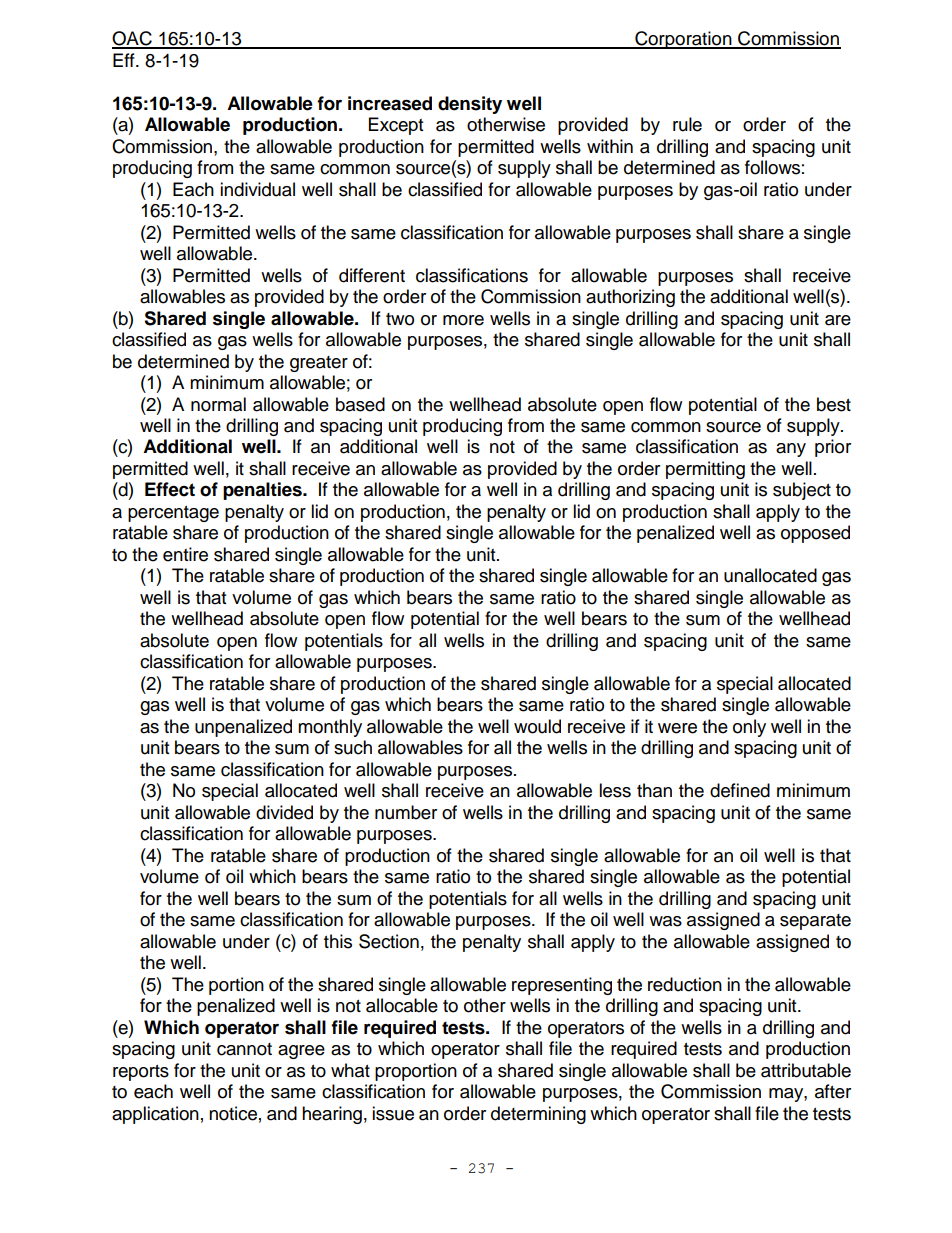 The height and width of the screenshot is (1233, 952). I want to click on divided, so click(284, 812).
